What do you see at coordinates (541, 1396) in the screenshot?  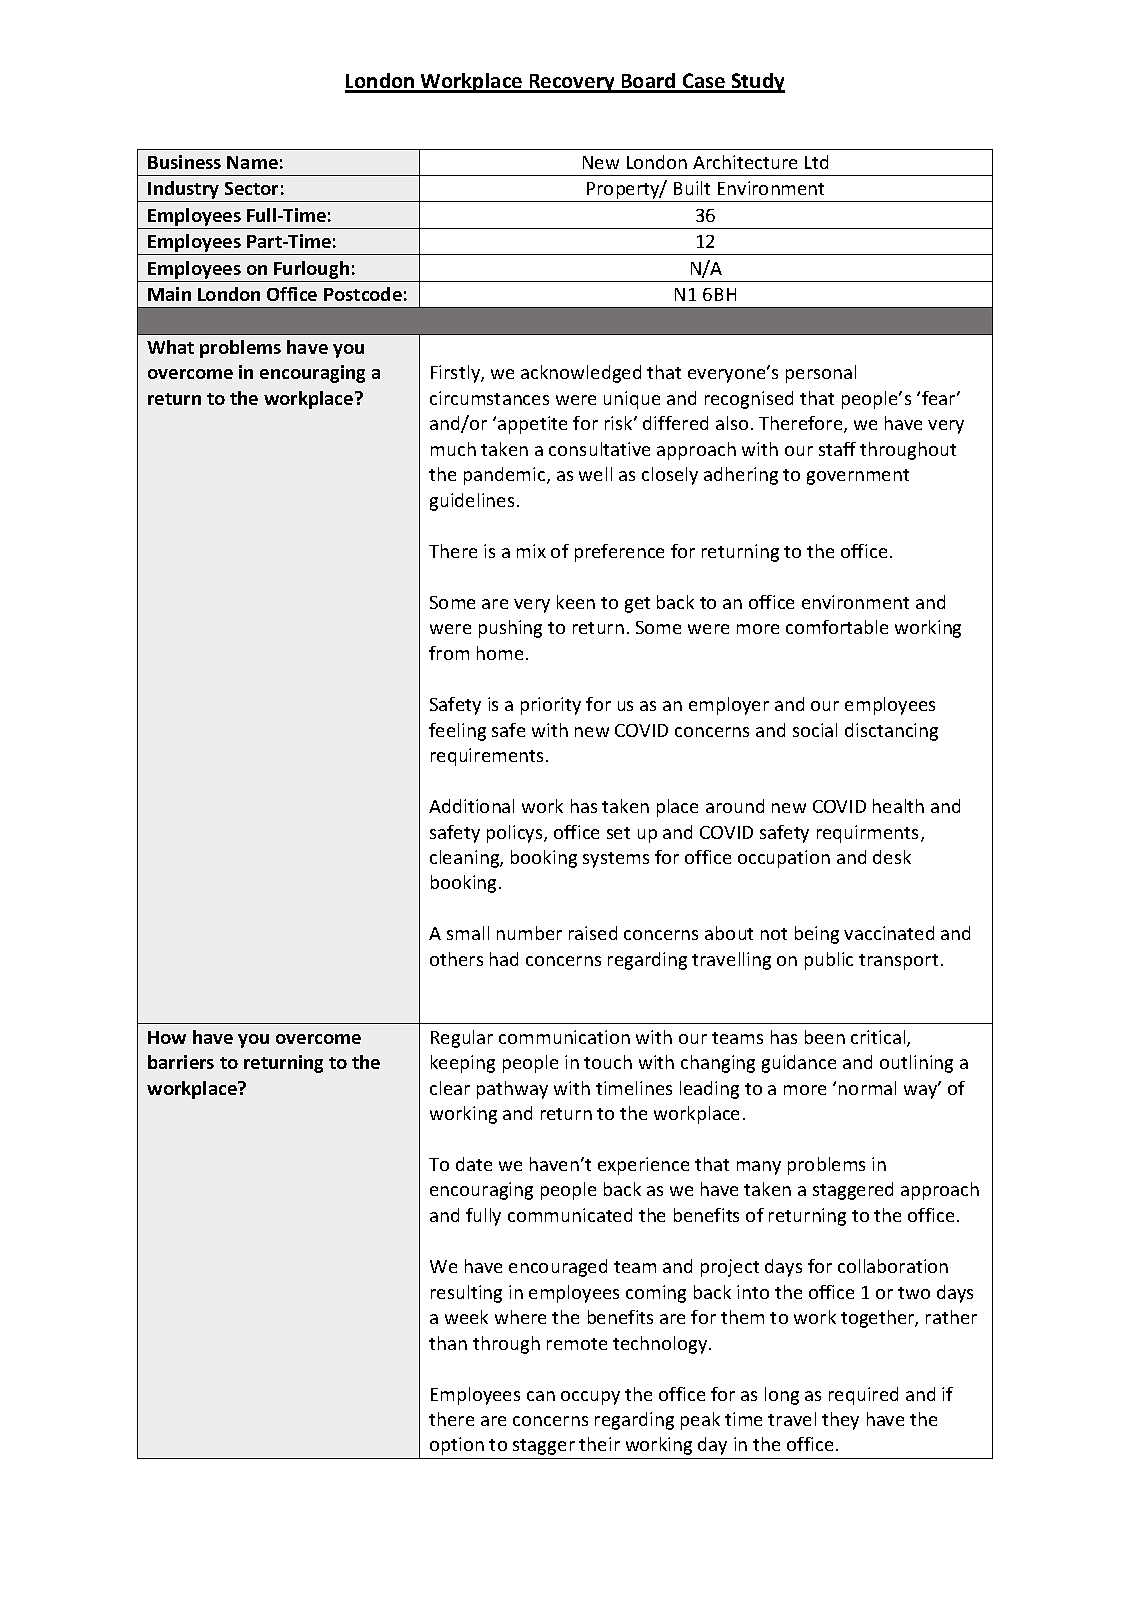 I see `can` at bounding box center [541, 1396].
